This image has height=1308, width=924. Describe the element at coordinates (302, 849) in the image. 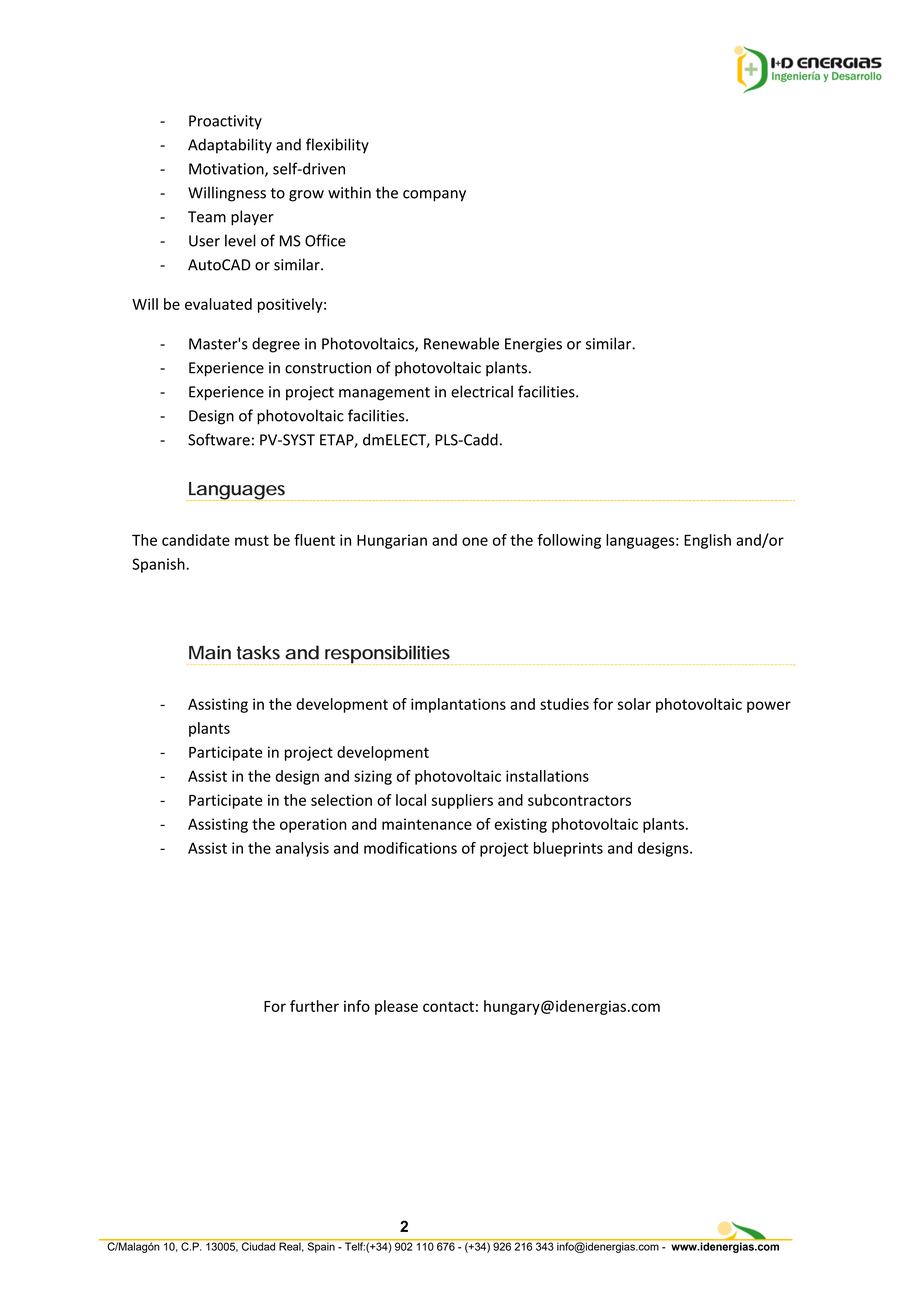

I see `analysis` at that location.
